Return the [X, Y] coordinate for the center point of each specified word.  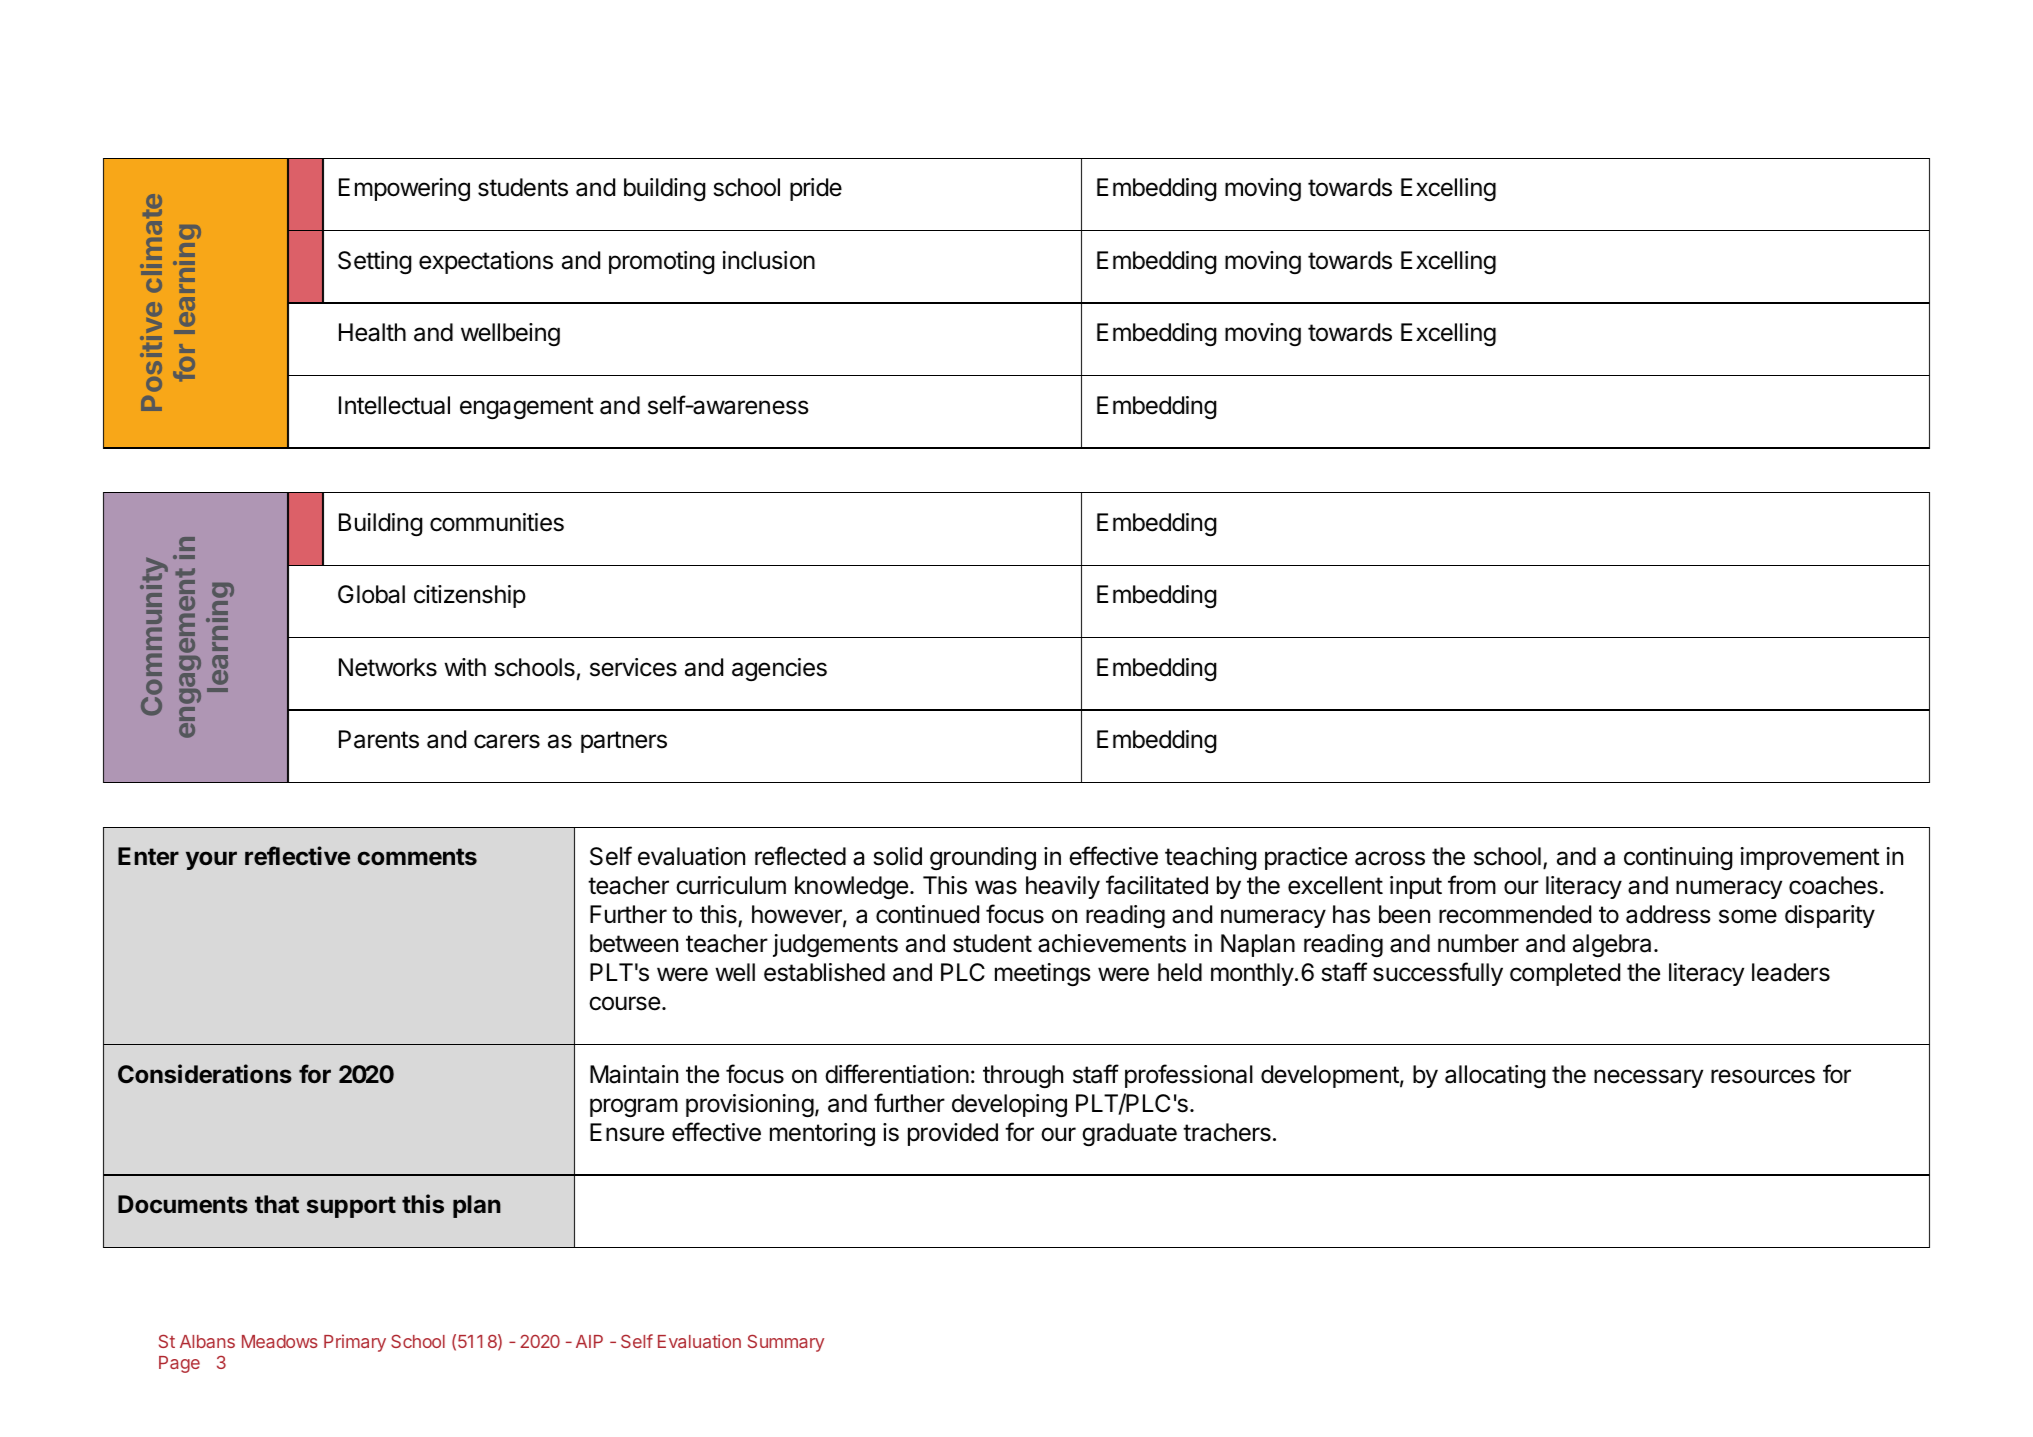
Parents [379, 739]
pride [816, 189]
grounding [983, 858]
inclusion [769, 260]
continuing [1678, 858]
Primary [355, 1343]
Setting [375, 262]
